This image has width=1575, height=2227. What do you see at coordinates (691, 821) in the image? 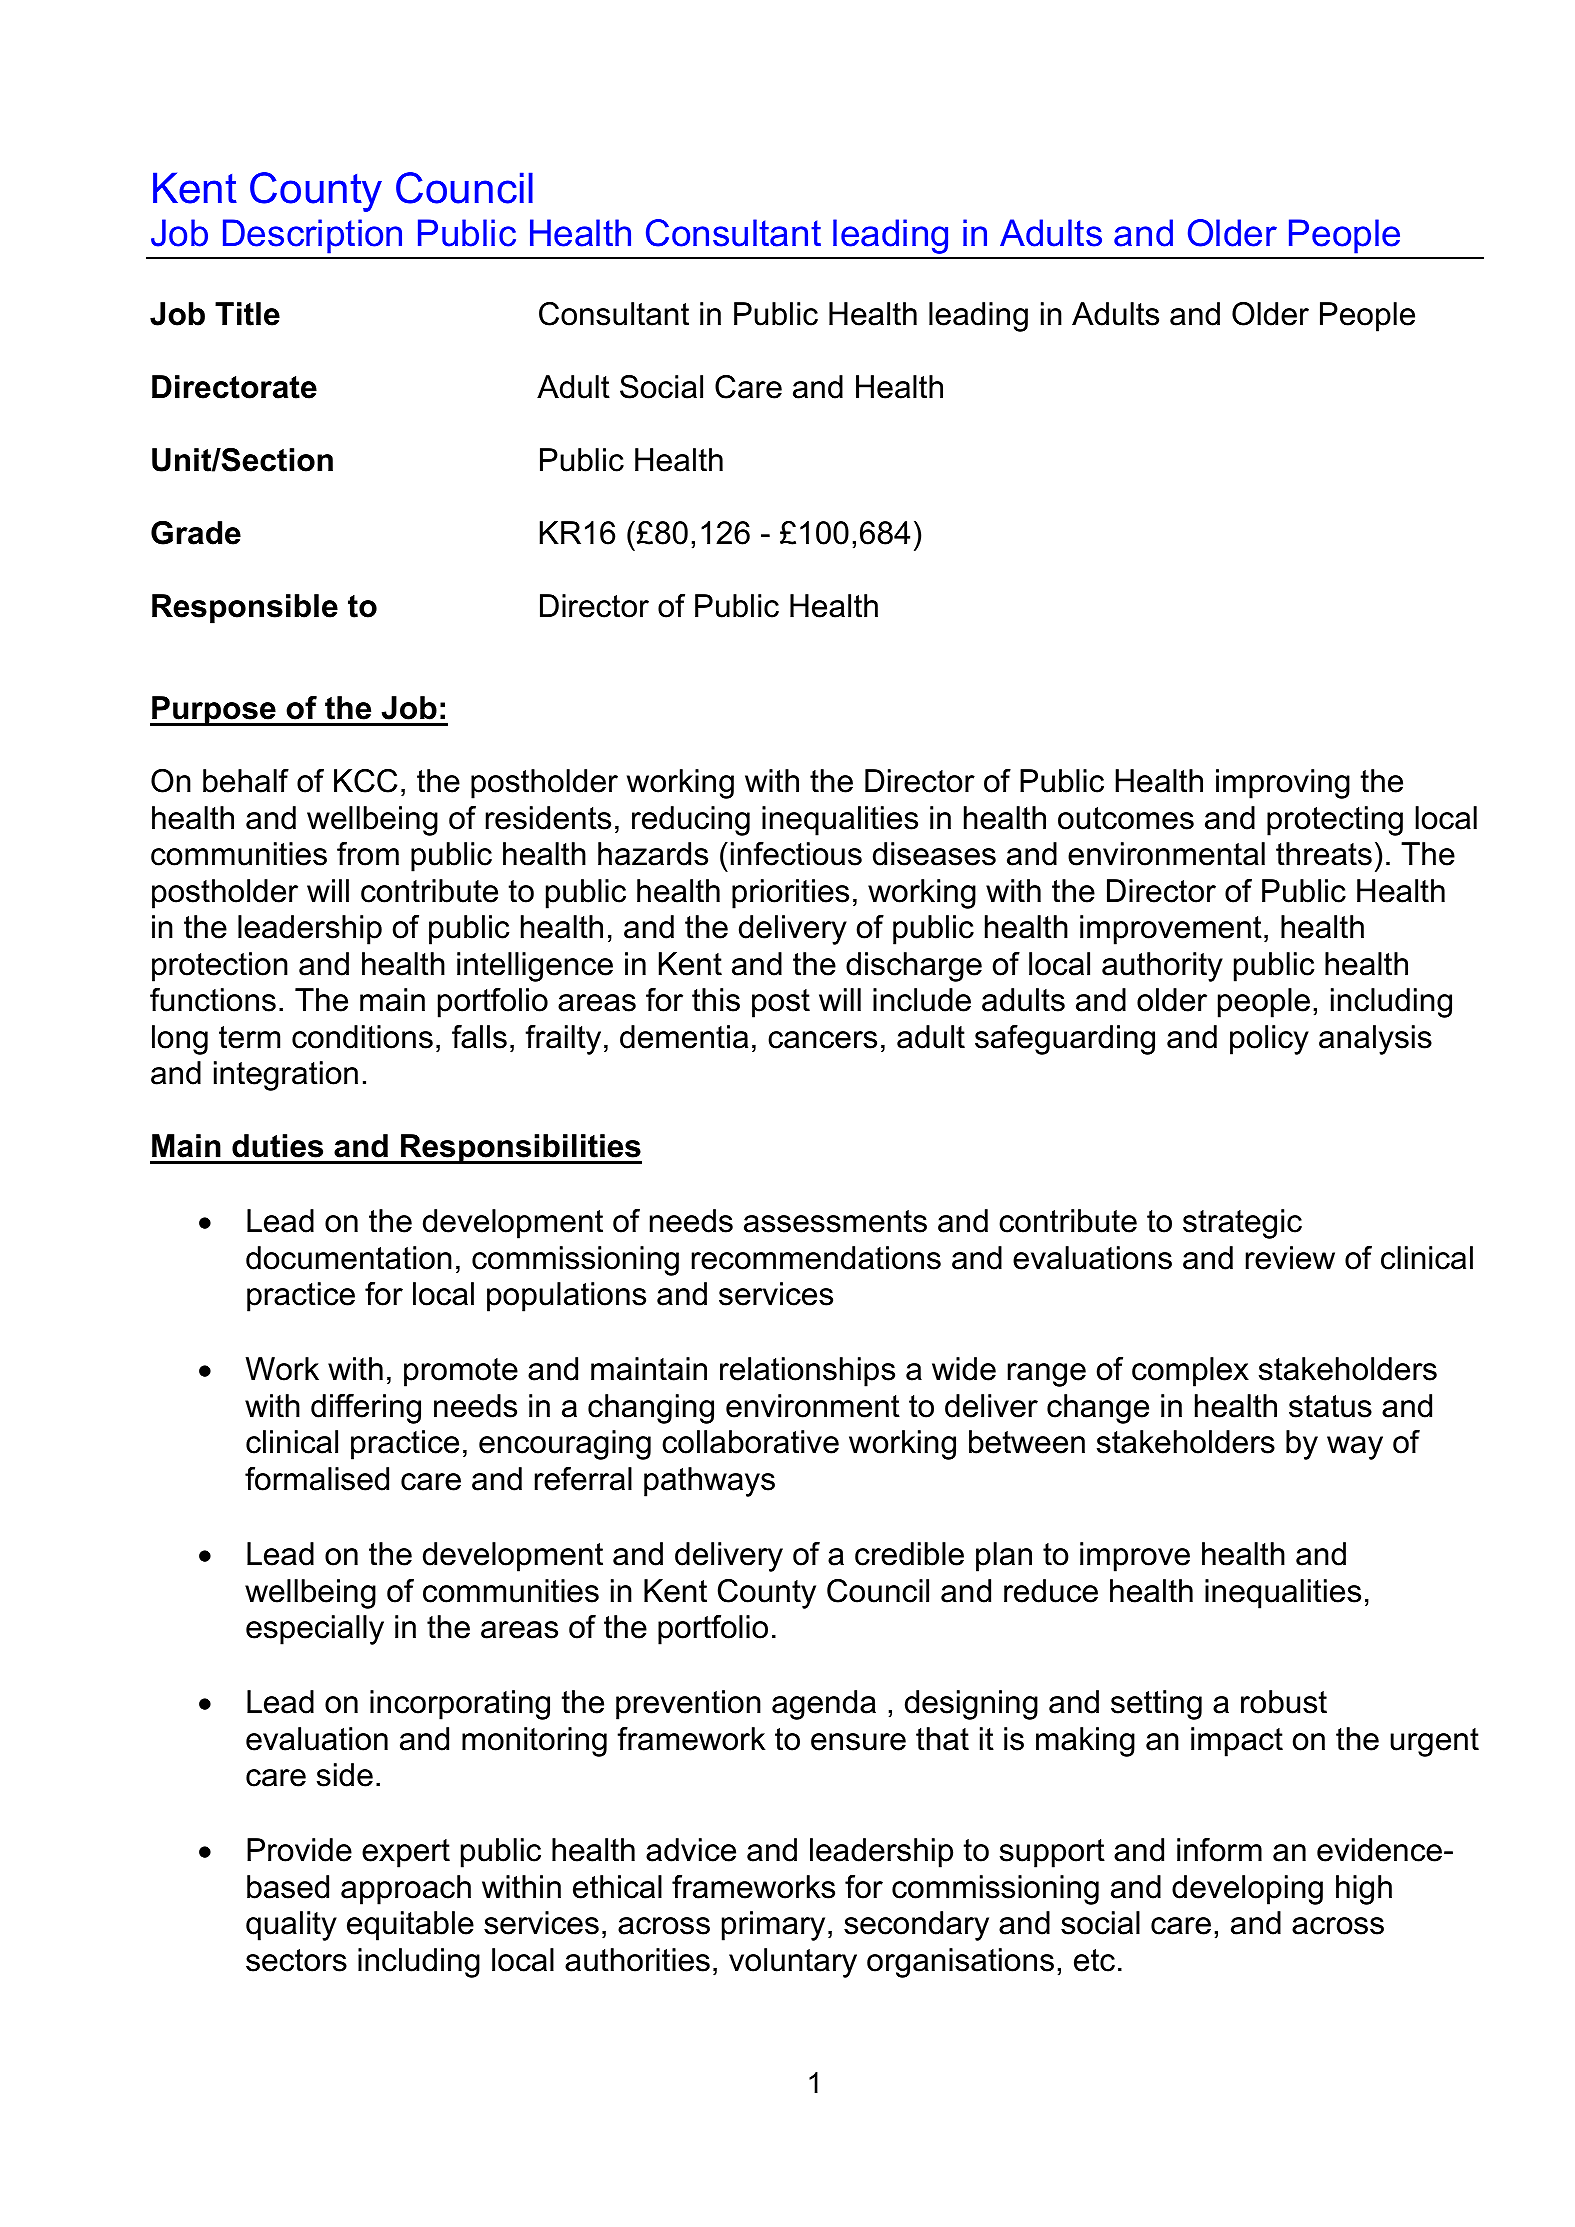
I see `reducing` at bounding box center [691, 821].
